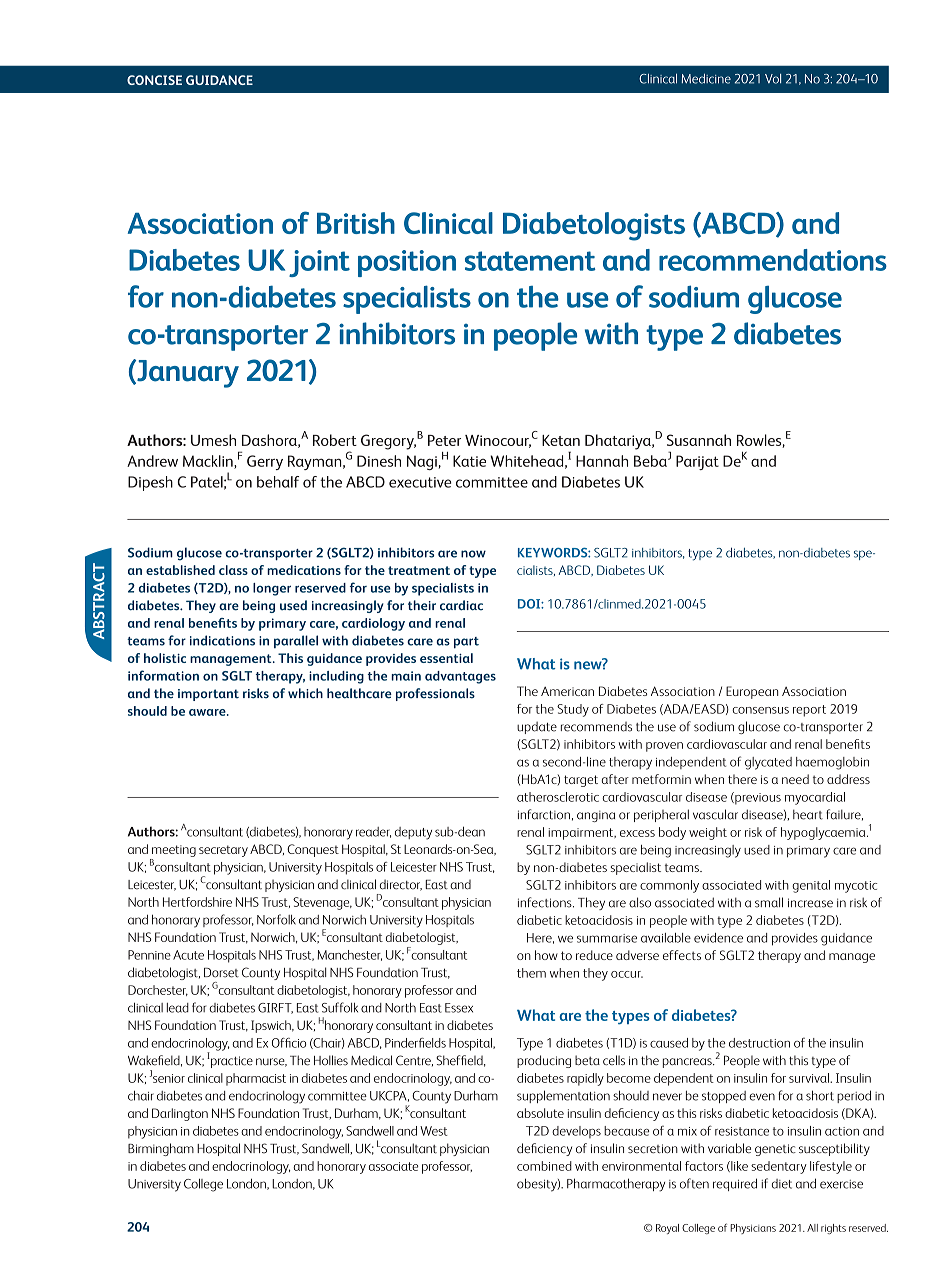 The height and width of the screenshot is (1270, 952). What do you see at coordinates (544, 814) in the screenshot?
I see `infarction` at bounding box center [544, 814].
